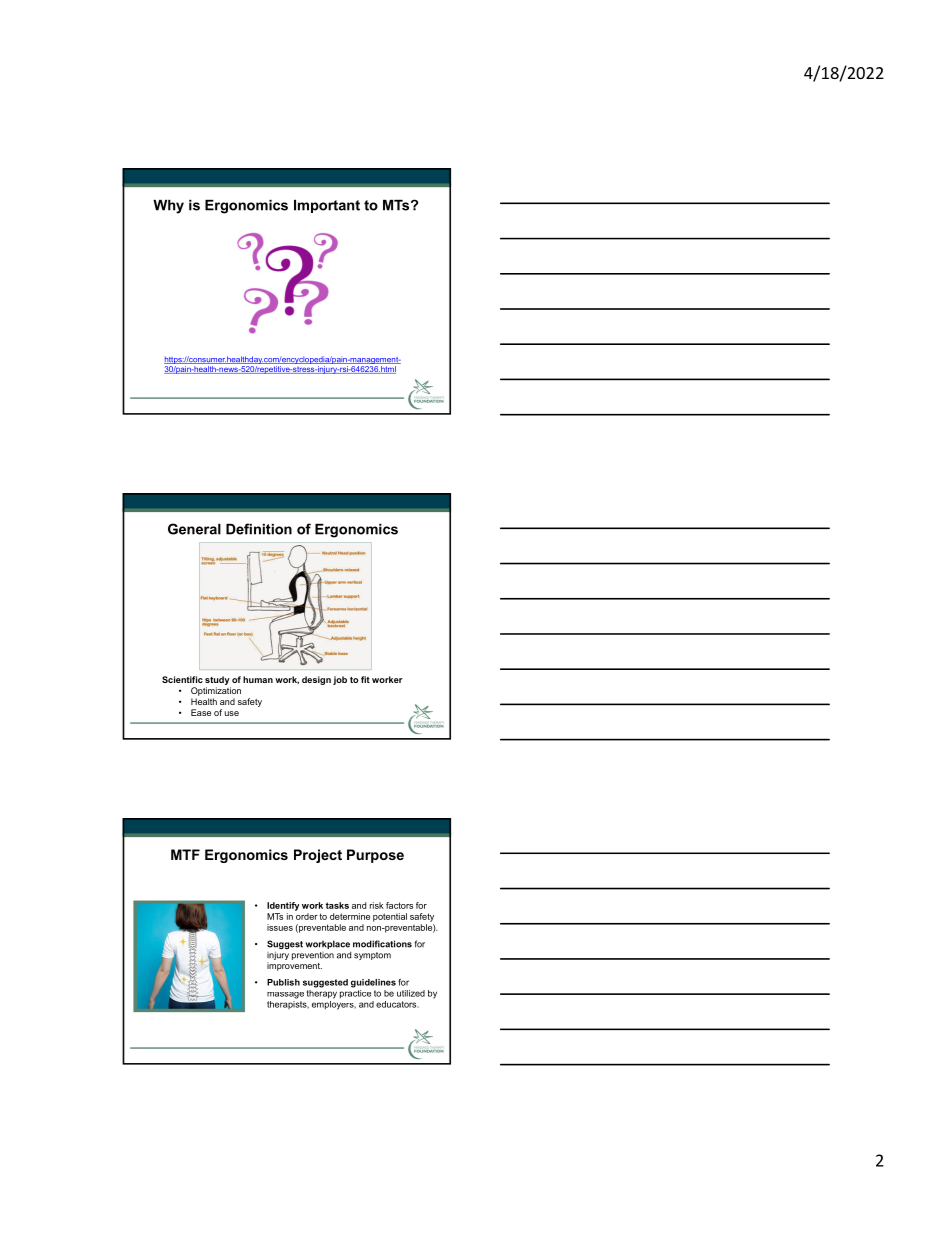  What do you see at coordinates (316, 680) in the screenshot?
I see `design` at bounding box center [316, 680].
